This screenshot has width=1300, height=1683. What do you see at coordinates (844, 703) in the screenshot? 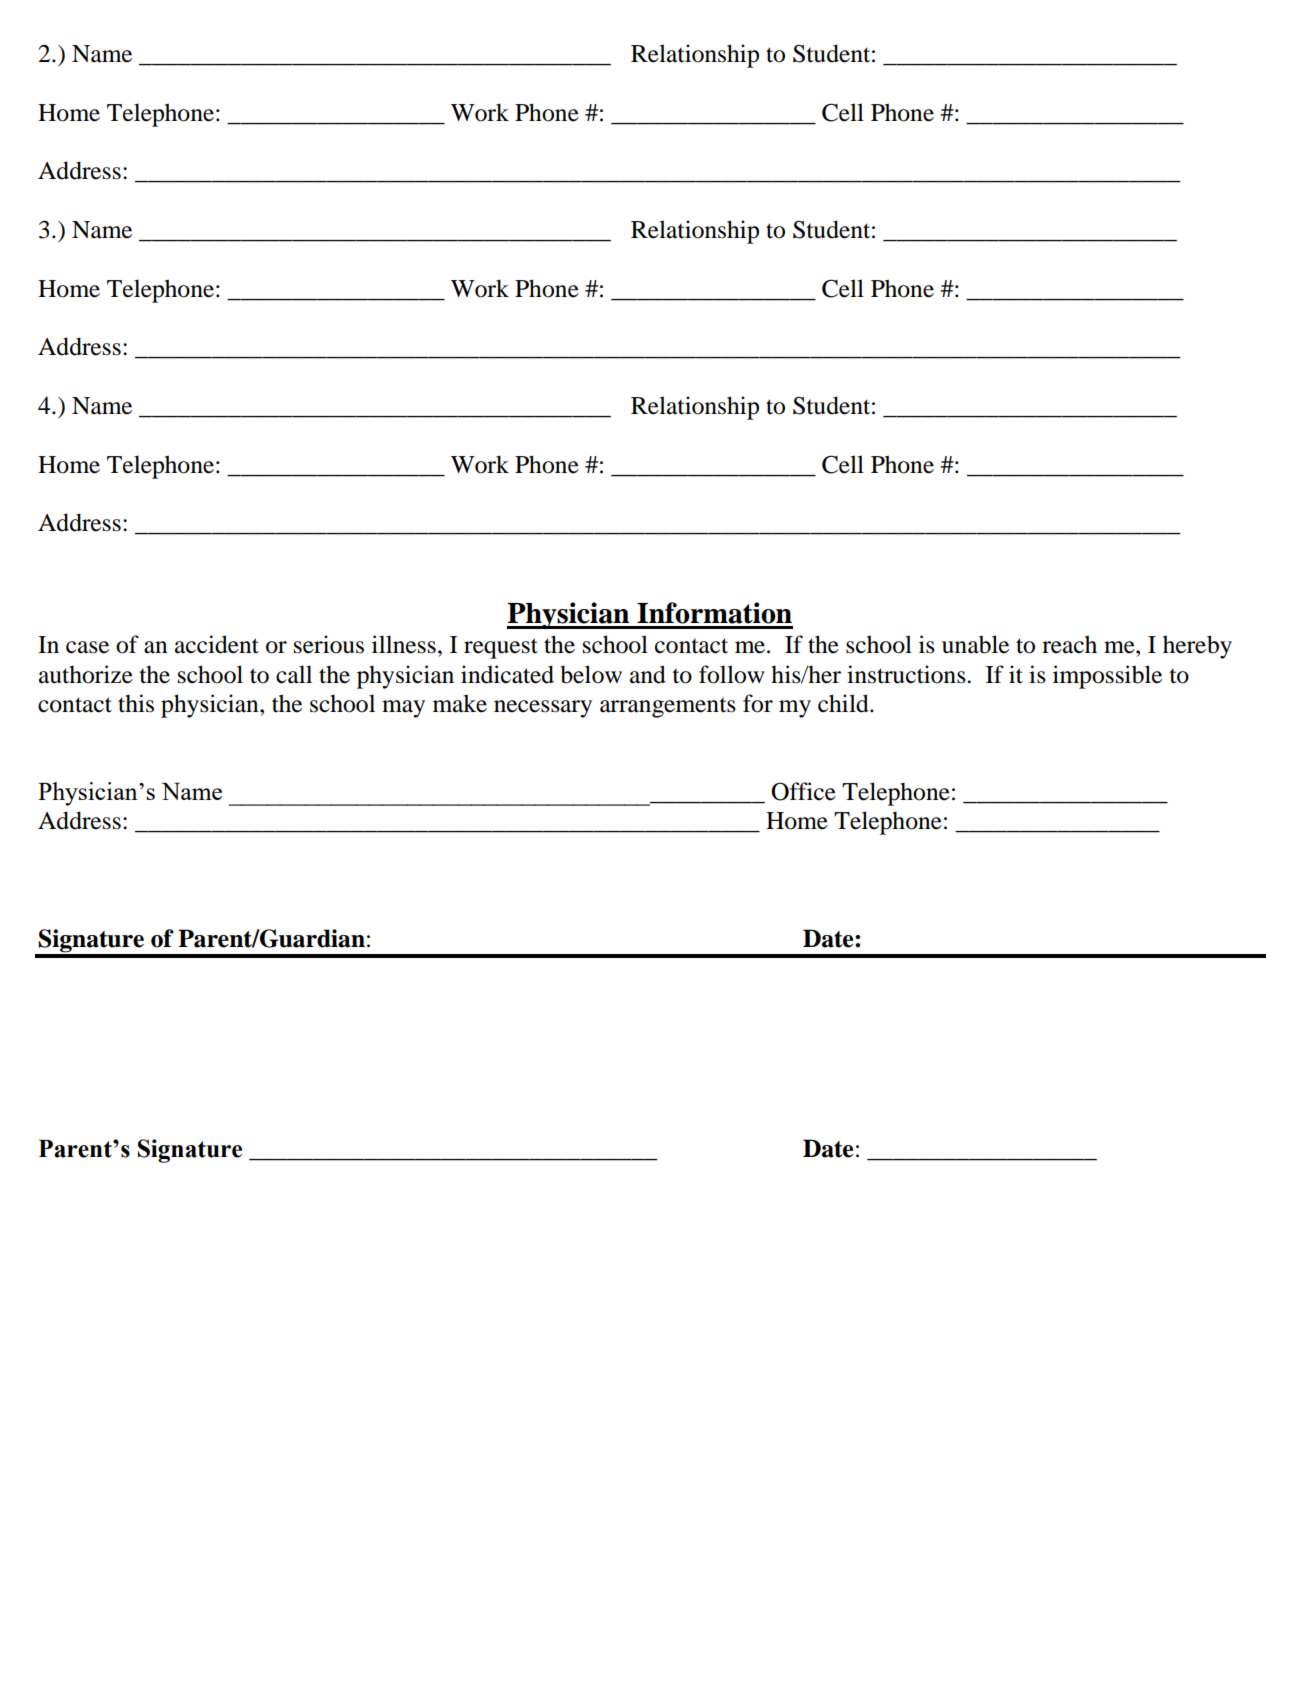
I see `child` at bounding box center [844, 703].
